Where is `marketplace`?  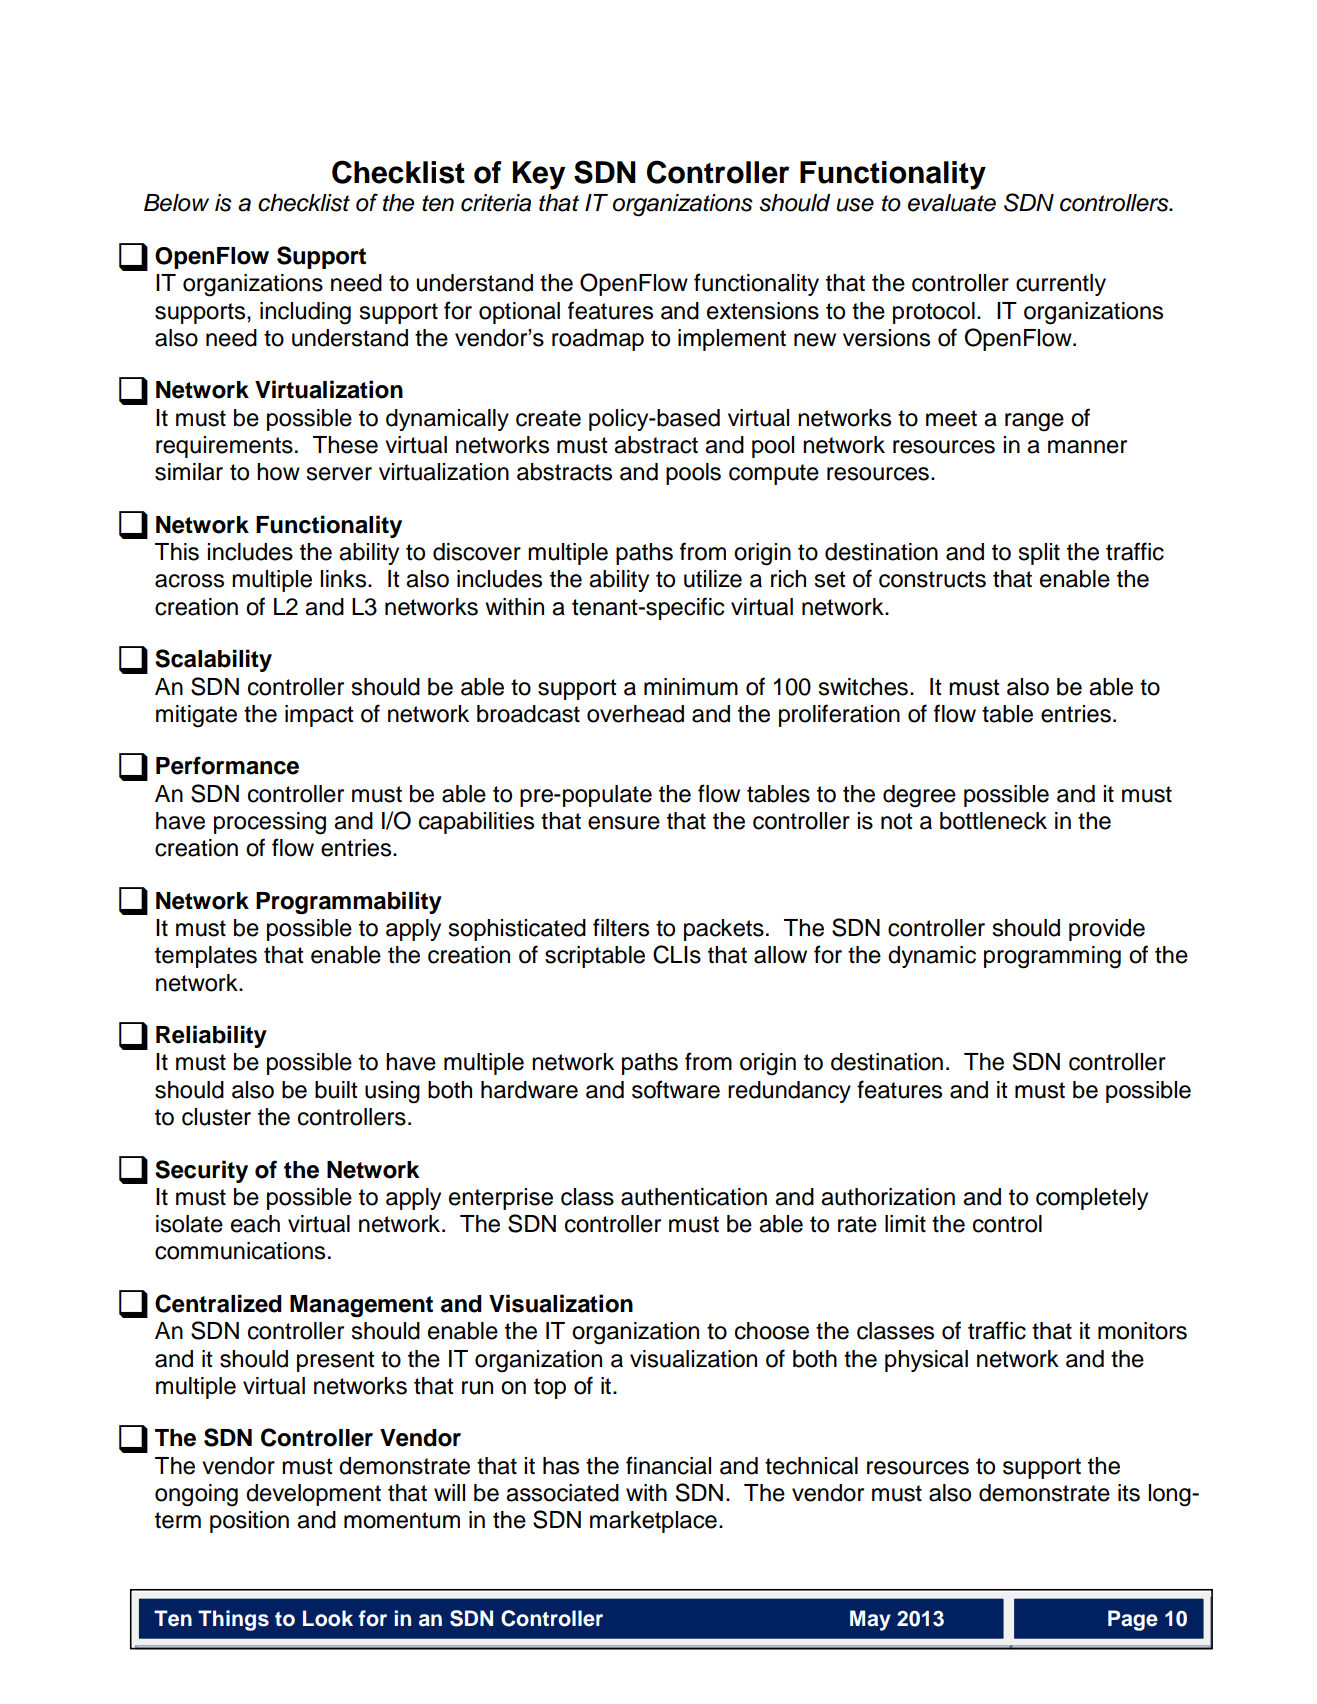
marketplace is located at coordinates (653, 1522).
